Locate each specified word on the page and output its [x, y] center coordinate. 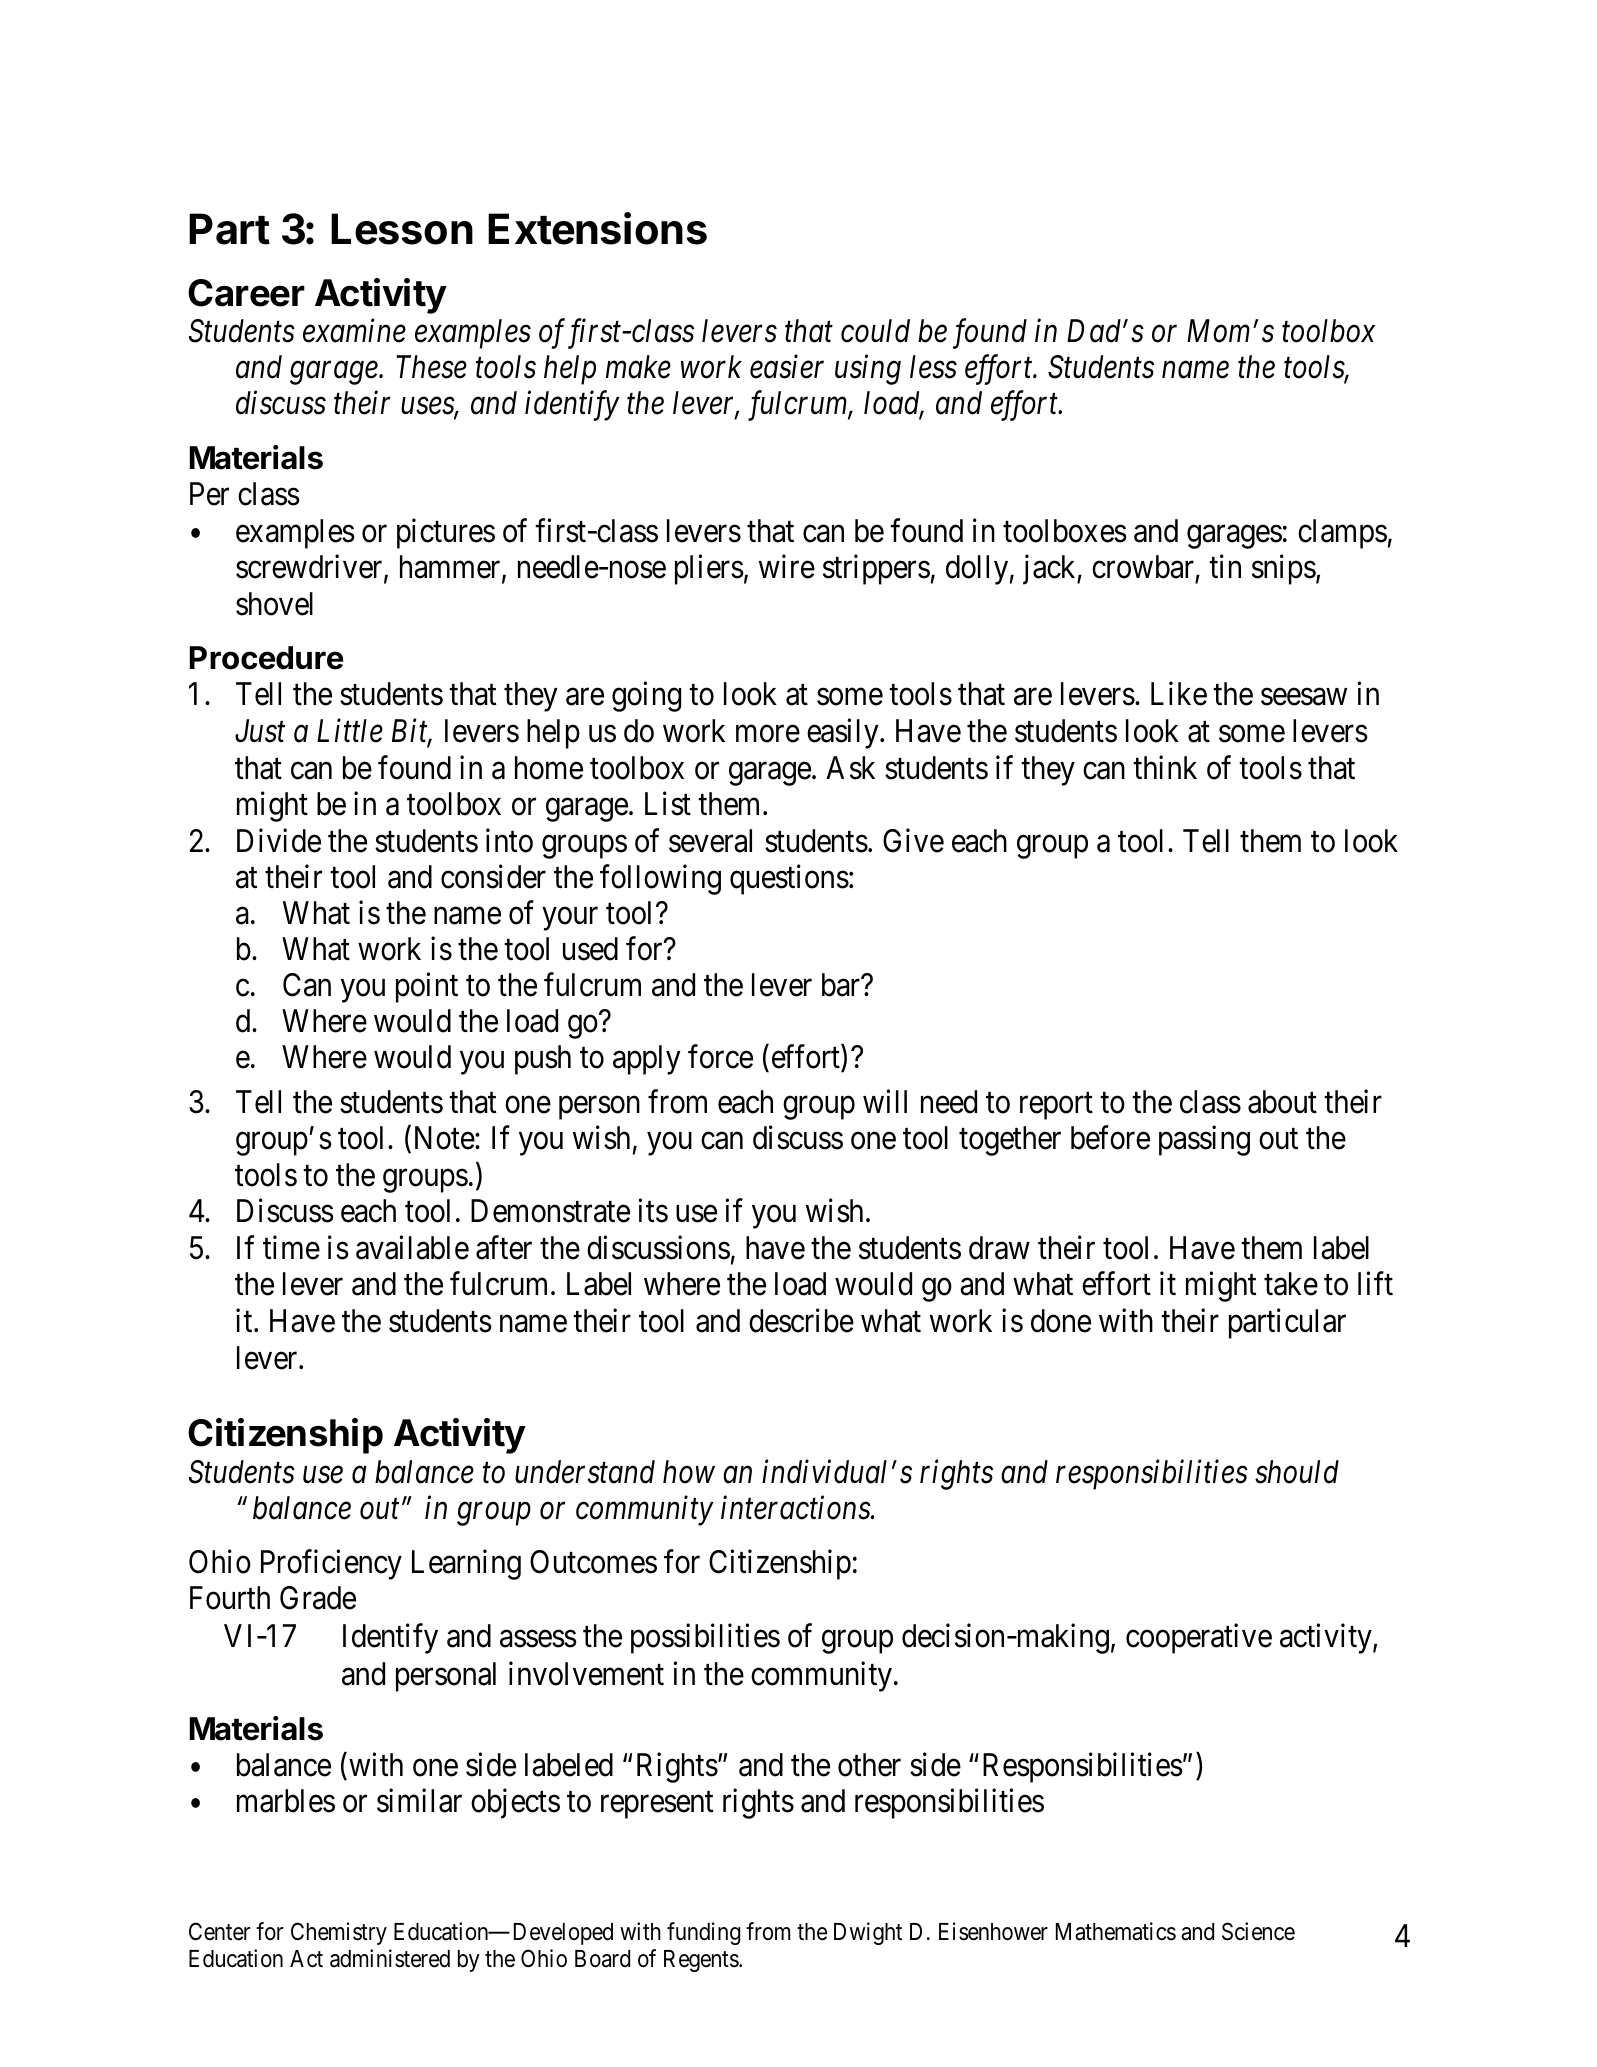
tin [1225, 566]
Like [1179, 694]
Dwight [868, 1933]
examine [354, 331]
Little [350, 731]
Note [445, 1138]
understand [585, 1472]
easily [844, 734]
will [885, 1101]
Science [1258, 1931]
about [1282, 1102]
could [875, 331]
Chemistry [339, 1933]
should [1297, 1472]
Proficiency [331, 1565]
